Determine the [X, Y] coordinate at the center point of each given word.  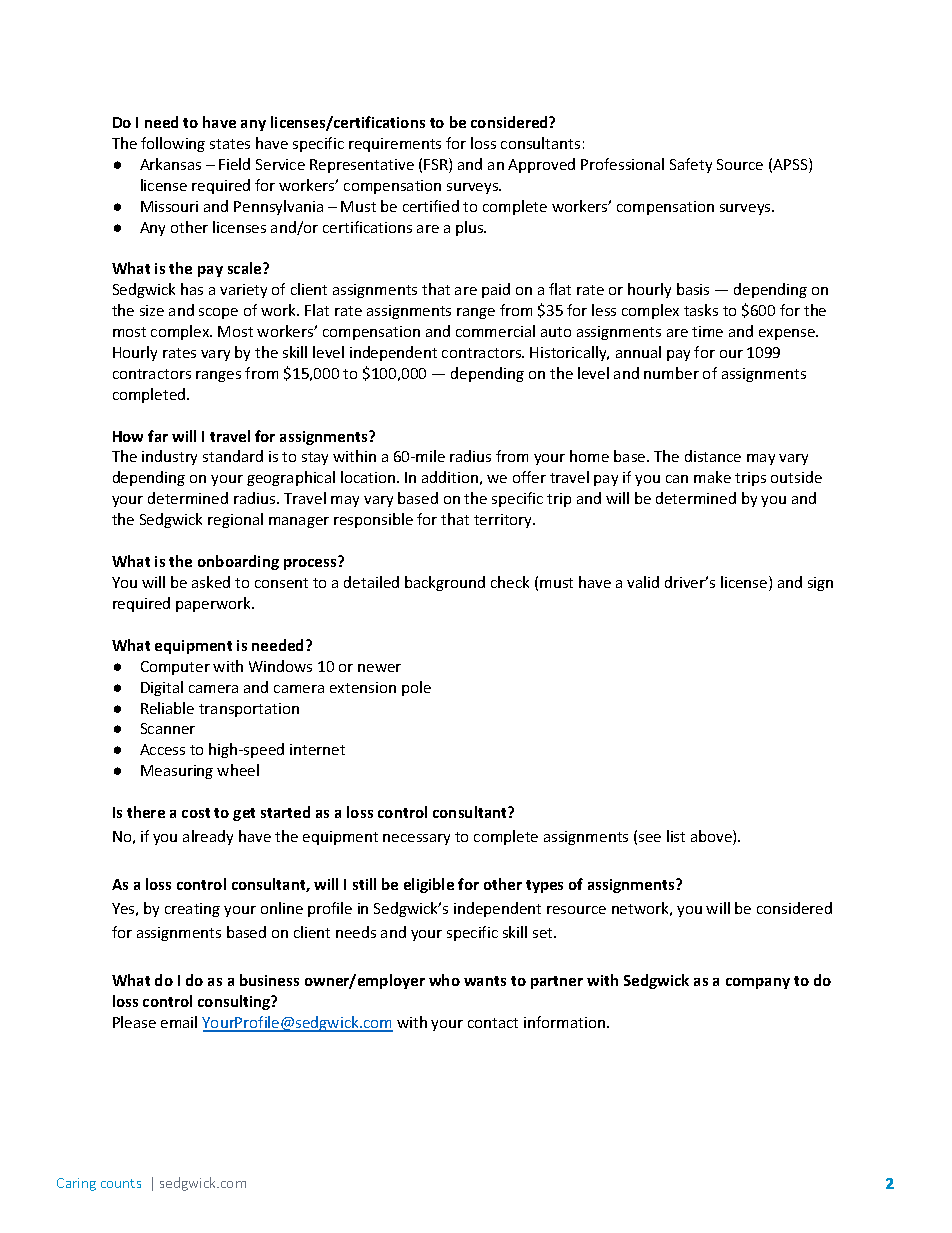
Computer [175, 668]
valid [643, 582]
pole [416, 688]
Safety [691, 165]
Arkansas [170, 164]
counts [121, 1183]
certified [431, 206]
